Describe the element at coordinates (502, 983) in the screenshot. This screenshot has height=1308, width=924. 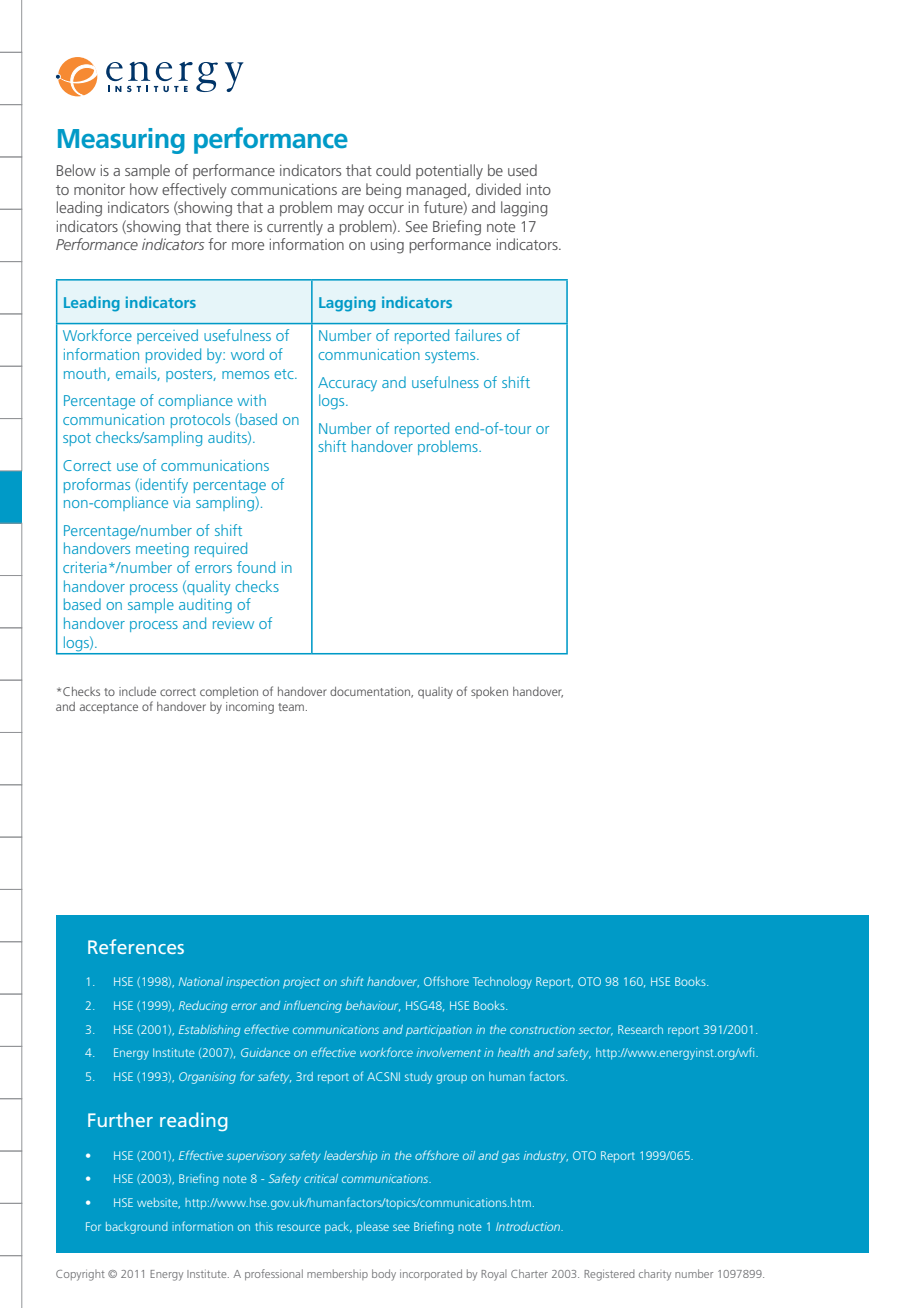
I see `Technology` at that location.
